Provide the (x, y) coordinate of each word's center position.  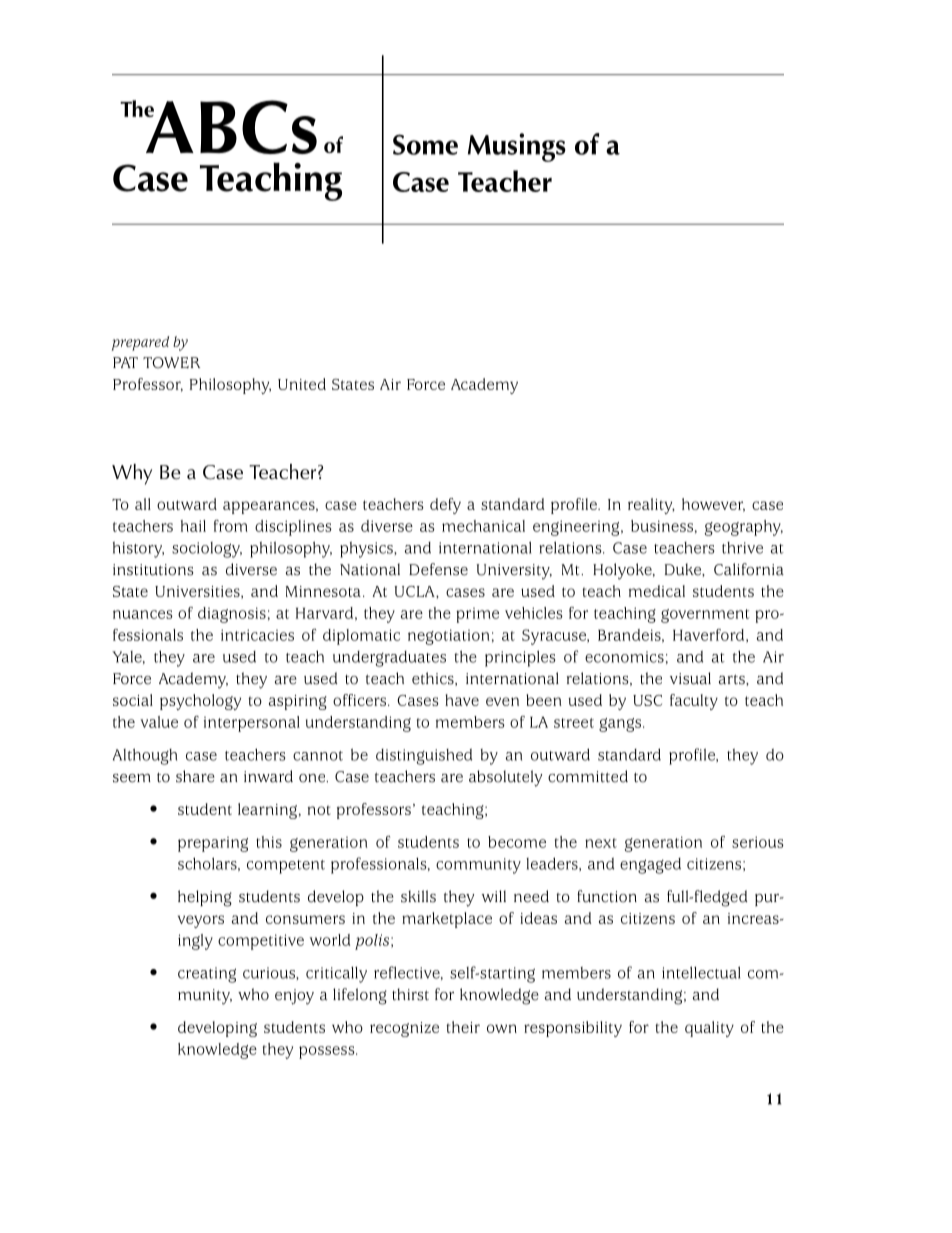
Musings (517, 147)
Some (425, 144)
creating (207, 975)
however (713, 505)
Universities (198, 592)
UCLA (415, 591)
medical (657, 591)
